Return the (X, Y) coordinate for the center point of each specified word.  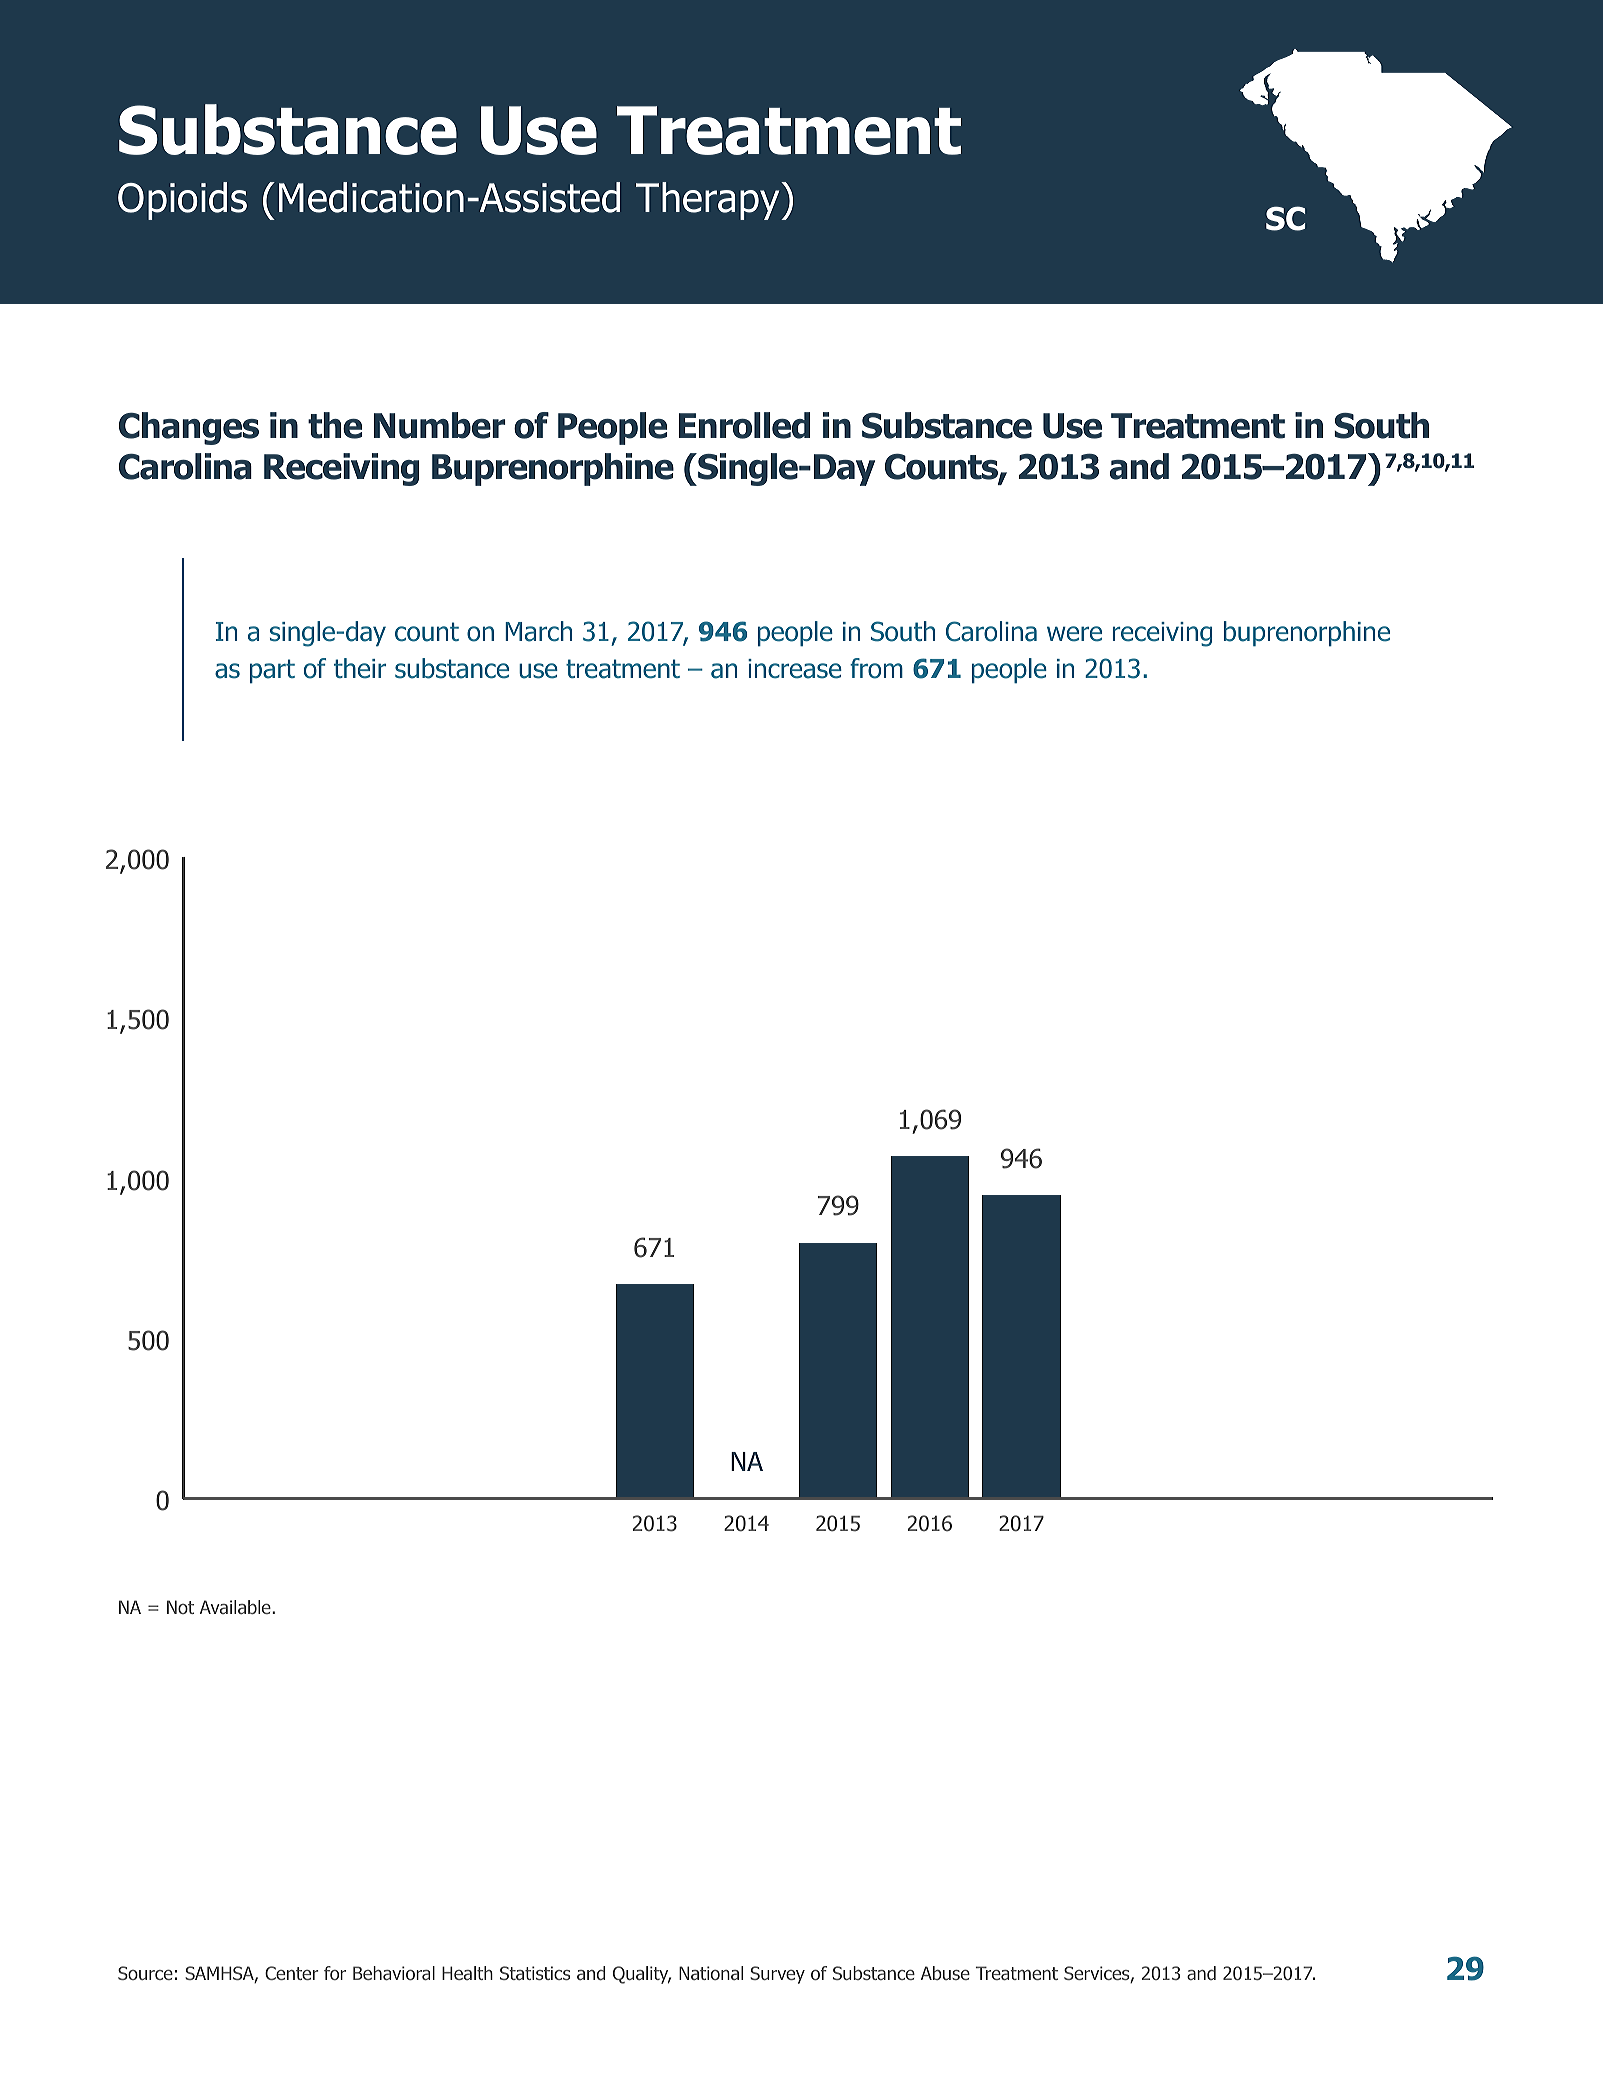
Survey (777, 1975)
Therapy (709, 201)
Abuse (945, 1973)
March (538, 631)
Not (180, 1607)
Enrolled (744, 425)
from (876, 668)
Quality (642, 1975)
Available (236, 1607)
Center (292, 1973)
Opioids (182, 201)
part (272, 671)
